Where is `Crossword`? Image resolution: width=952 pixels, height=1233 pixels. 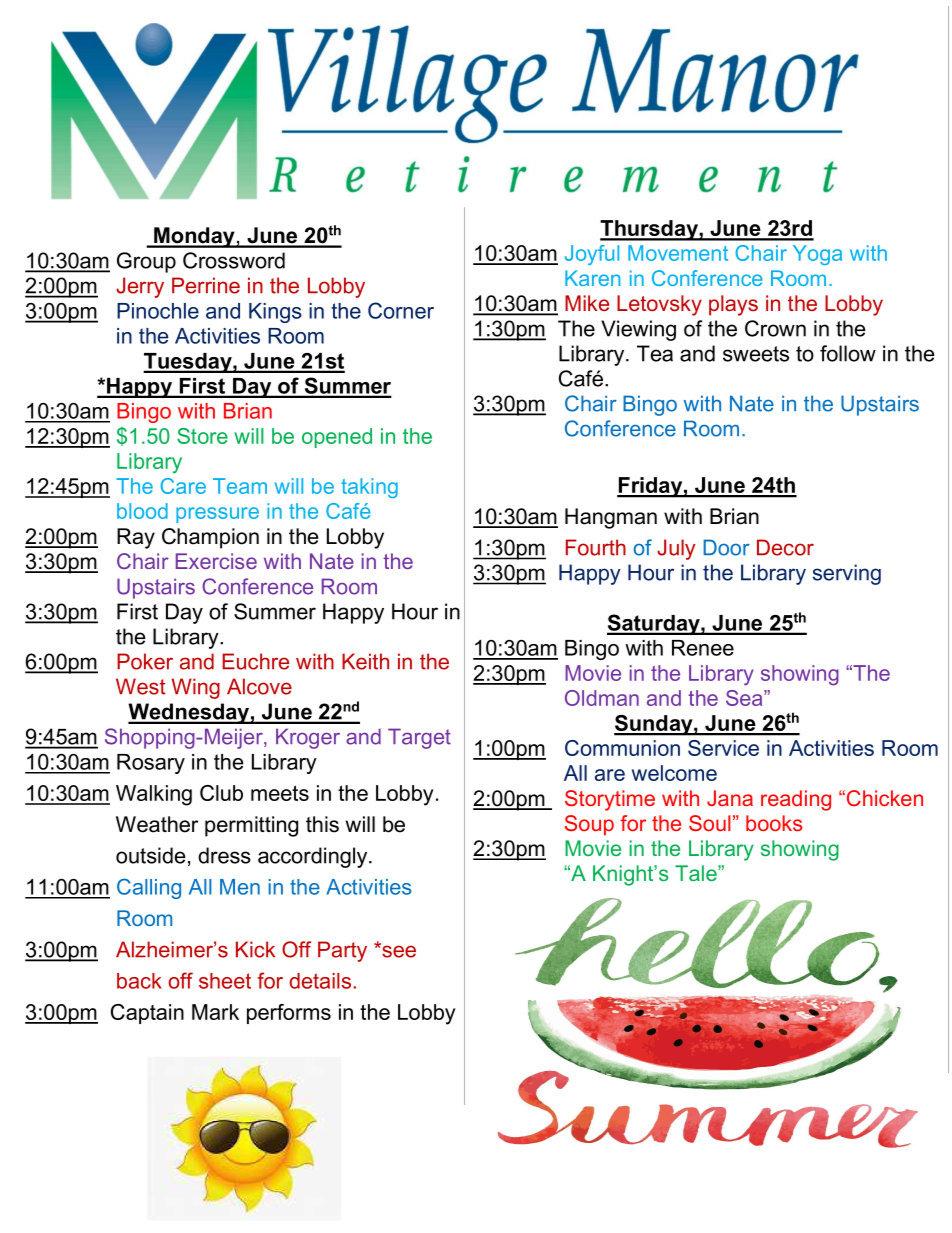 Crossword is located at coordinates (234, 260).
